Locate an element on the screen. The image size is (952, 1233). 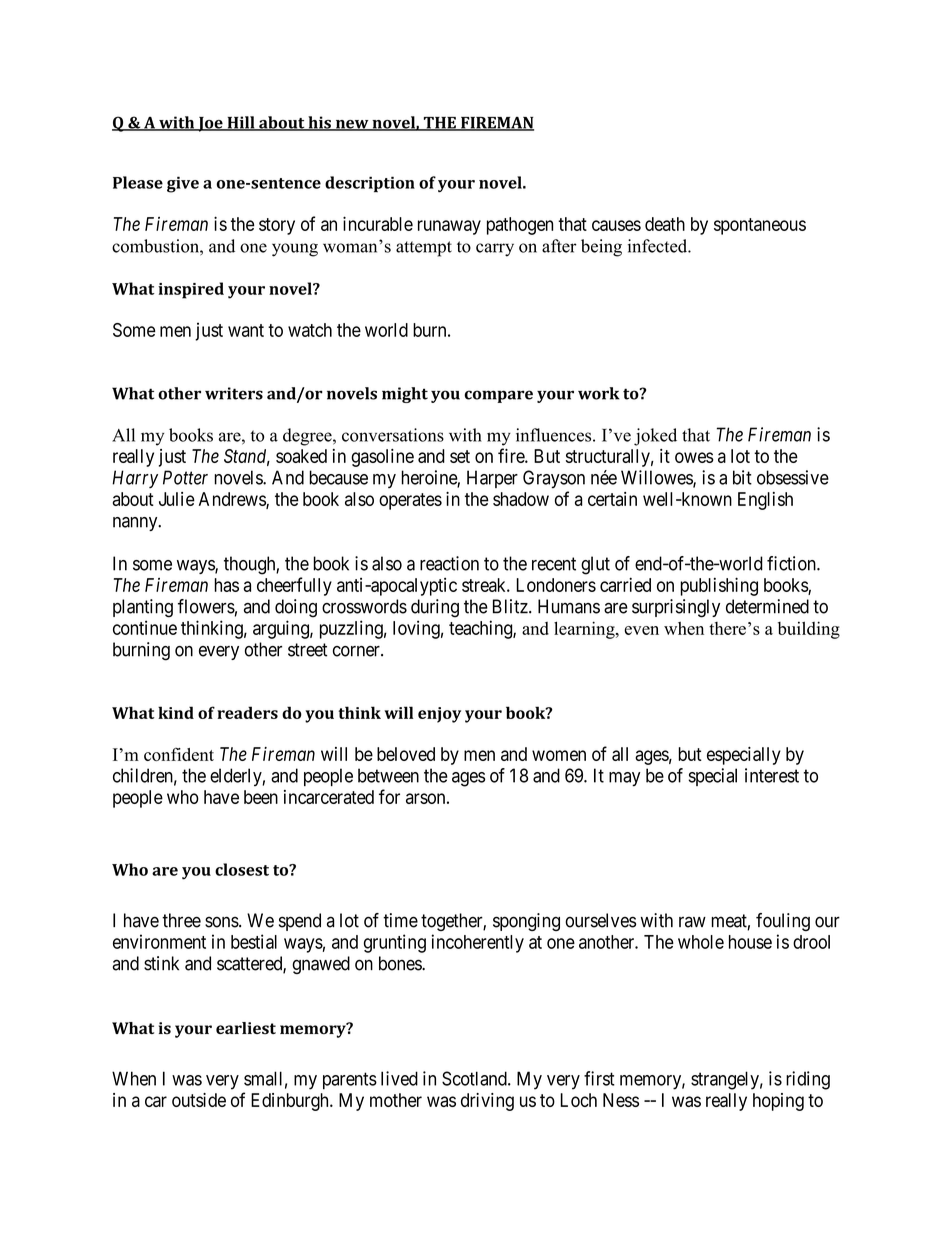
driving is located at coordinates (487, 1102).
